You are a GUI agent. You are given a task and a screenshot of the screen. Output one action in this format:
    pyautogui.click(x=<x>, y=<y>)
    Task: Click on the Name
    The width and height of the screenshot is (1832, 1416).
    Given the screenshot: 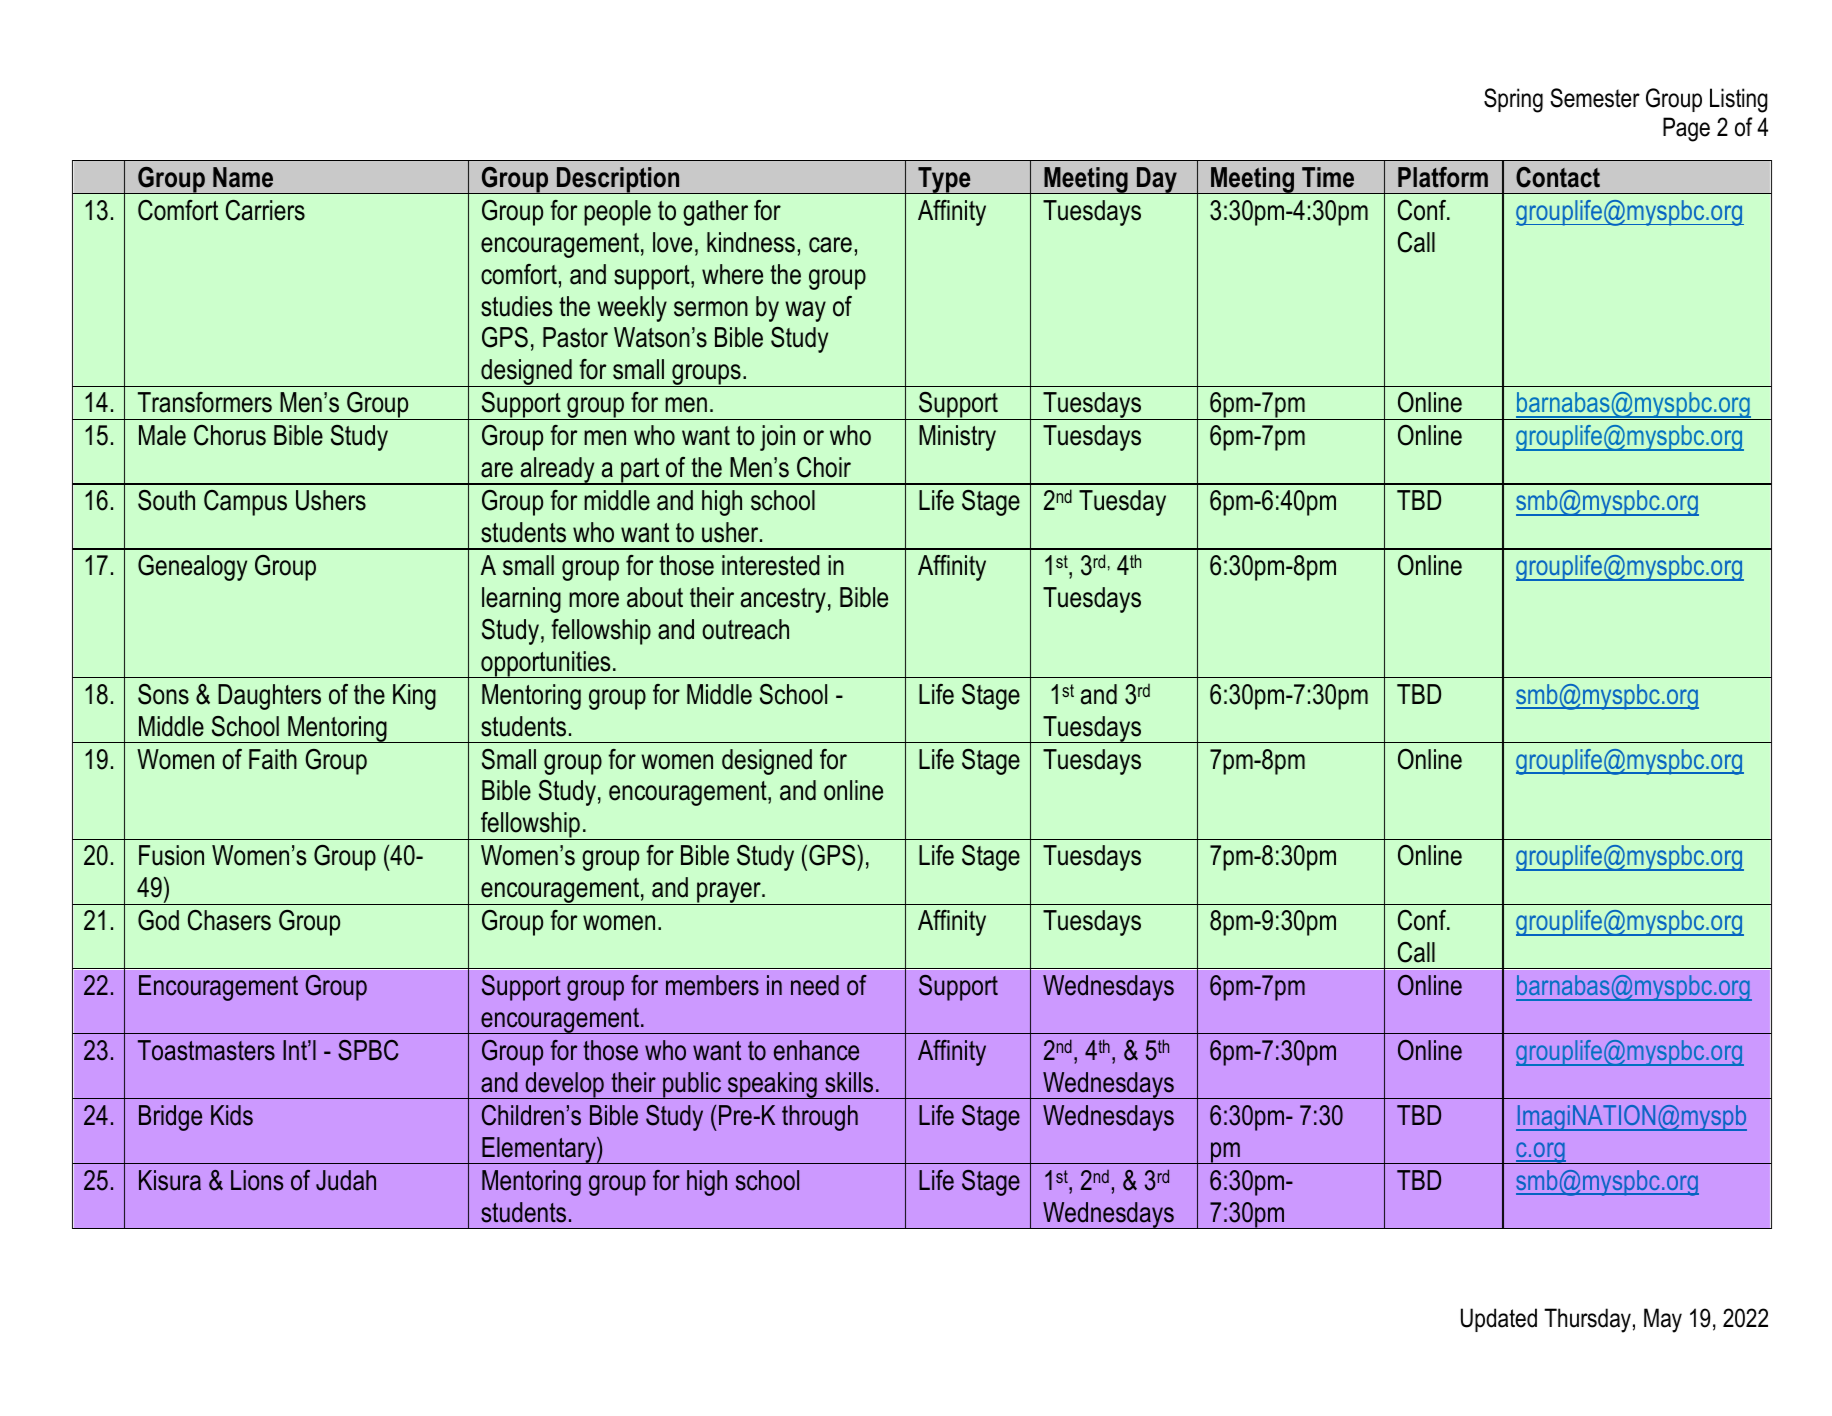 What is the action you would take?
    pyautogui.click(x=243, y=177)
